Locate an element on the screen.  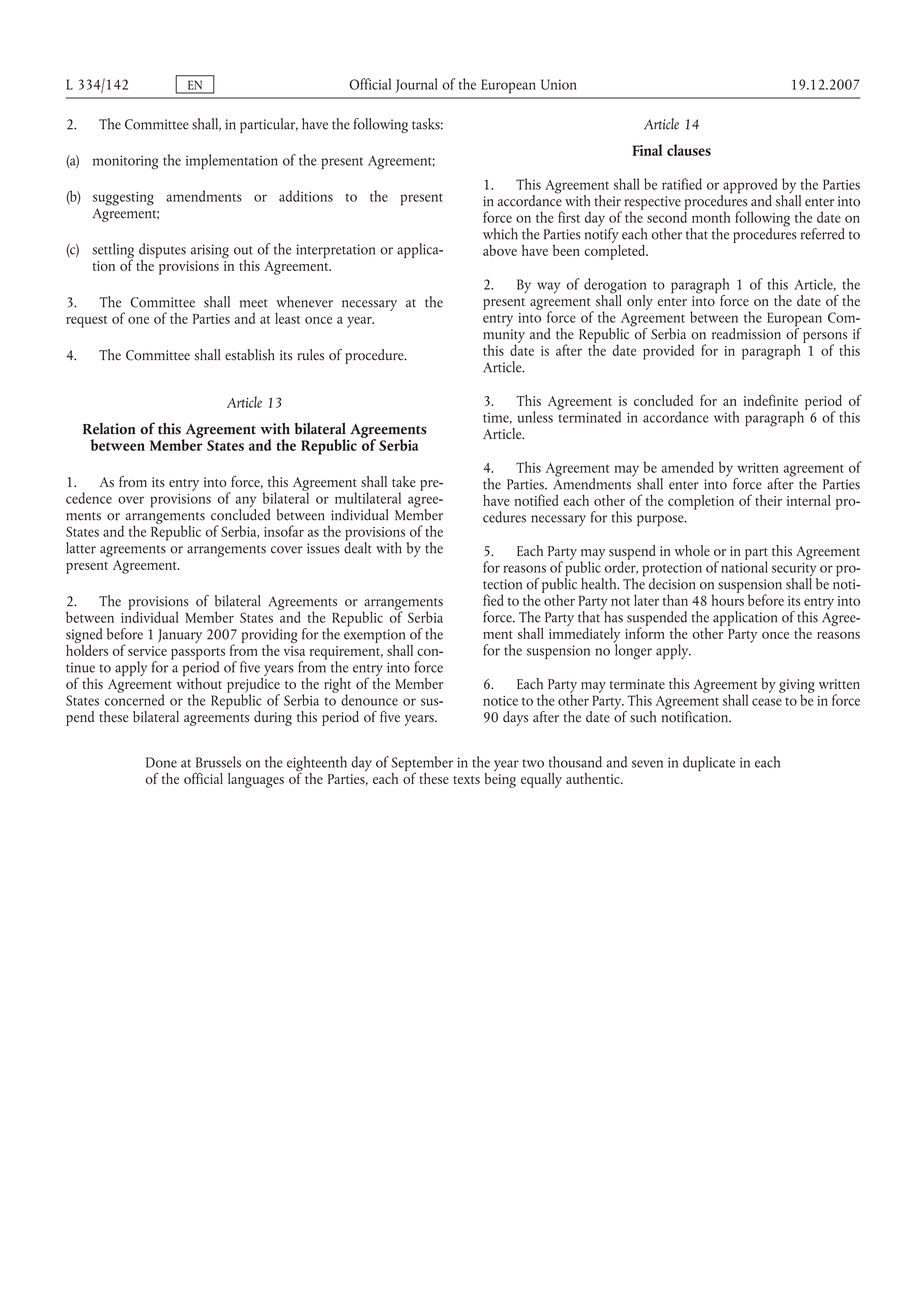
clauses is located at coordinates (689, 150).
